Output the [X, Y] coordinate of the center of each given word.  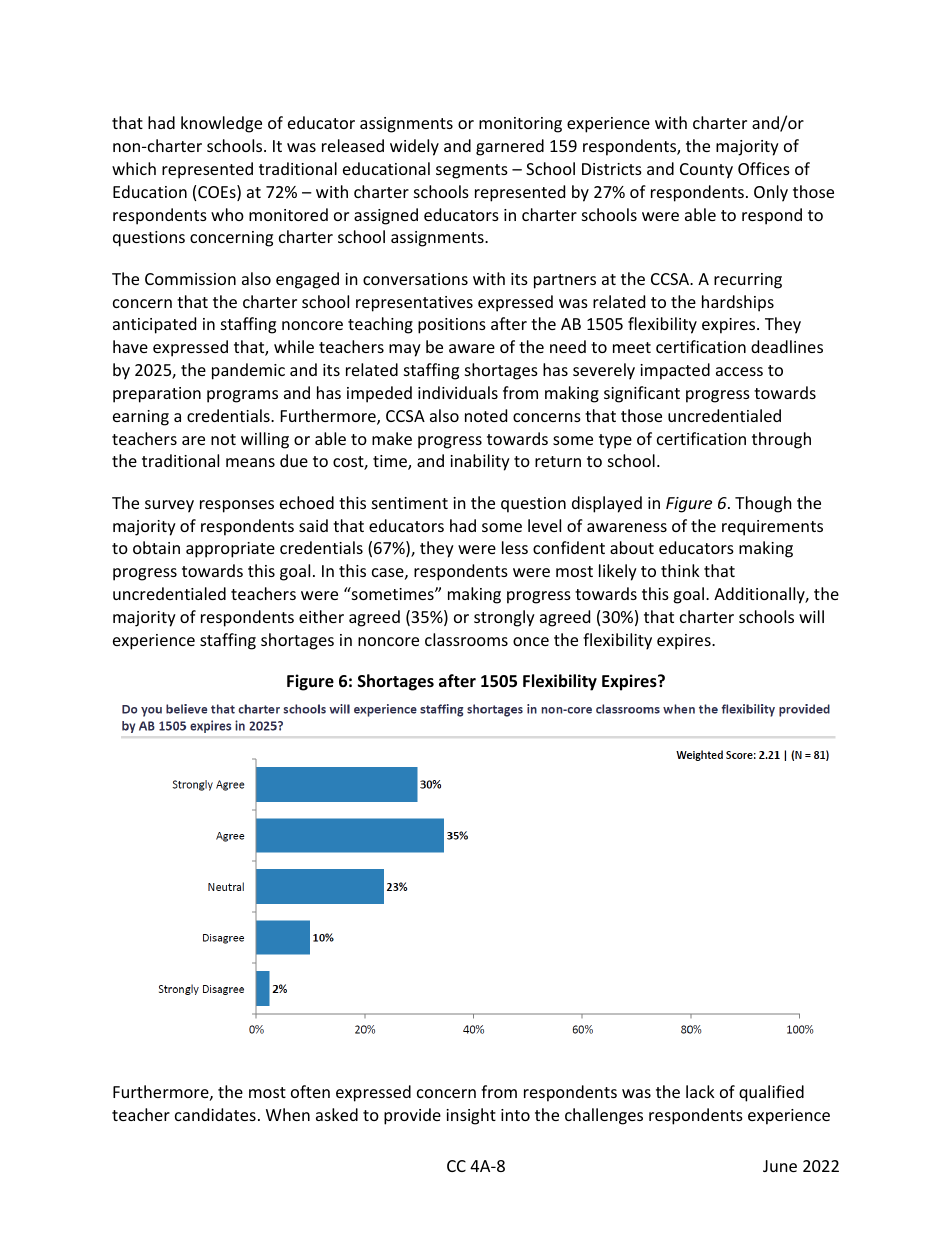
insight [471, 1116]
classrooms [466, 639]
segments [472, 171]
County [706, 171]
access [739, 371]
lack [700, 1091]
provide [412, 1116]
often [310, 1091]
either [321, 616]
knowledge [221, 124]
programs [242, 396]
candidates [215, 1114]
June [780, 1166]
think [680, 570]
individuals [458, 392]
